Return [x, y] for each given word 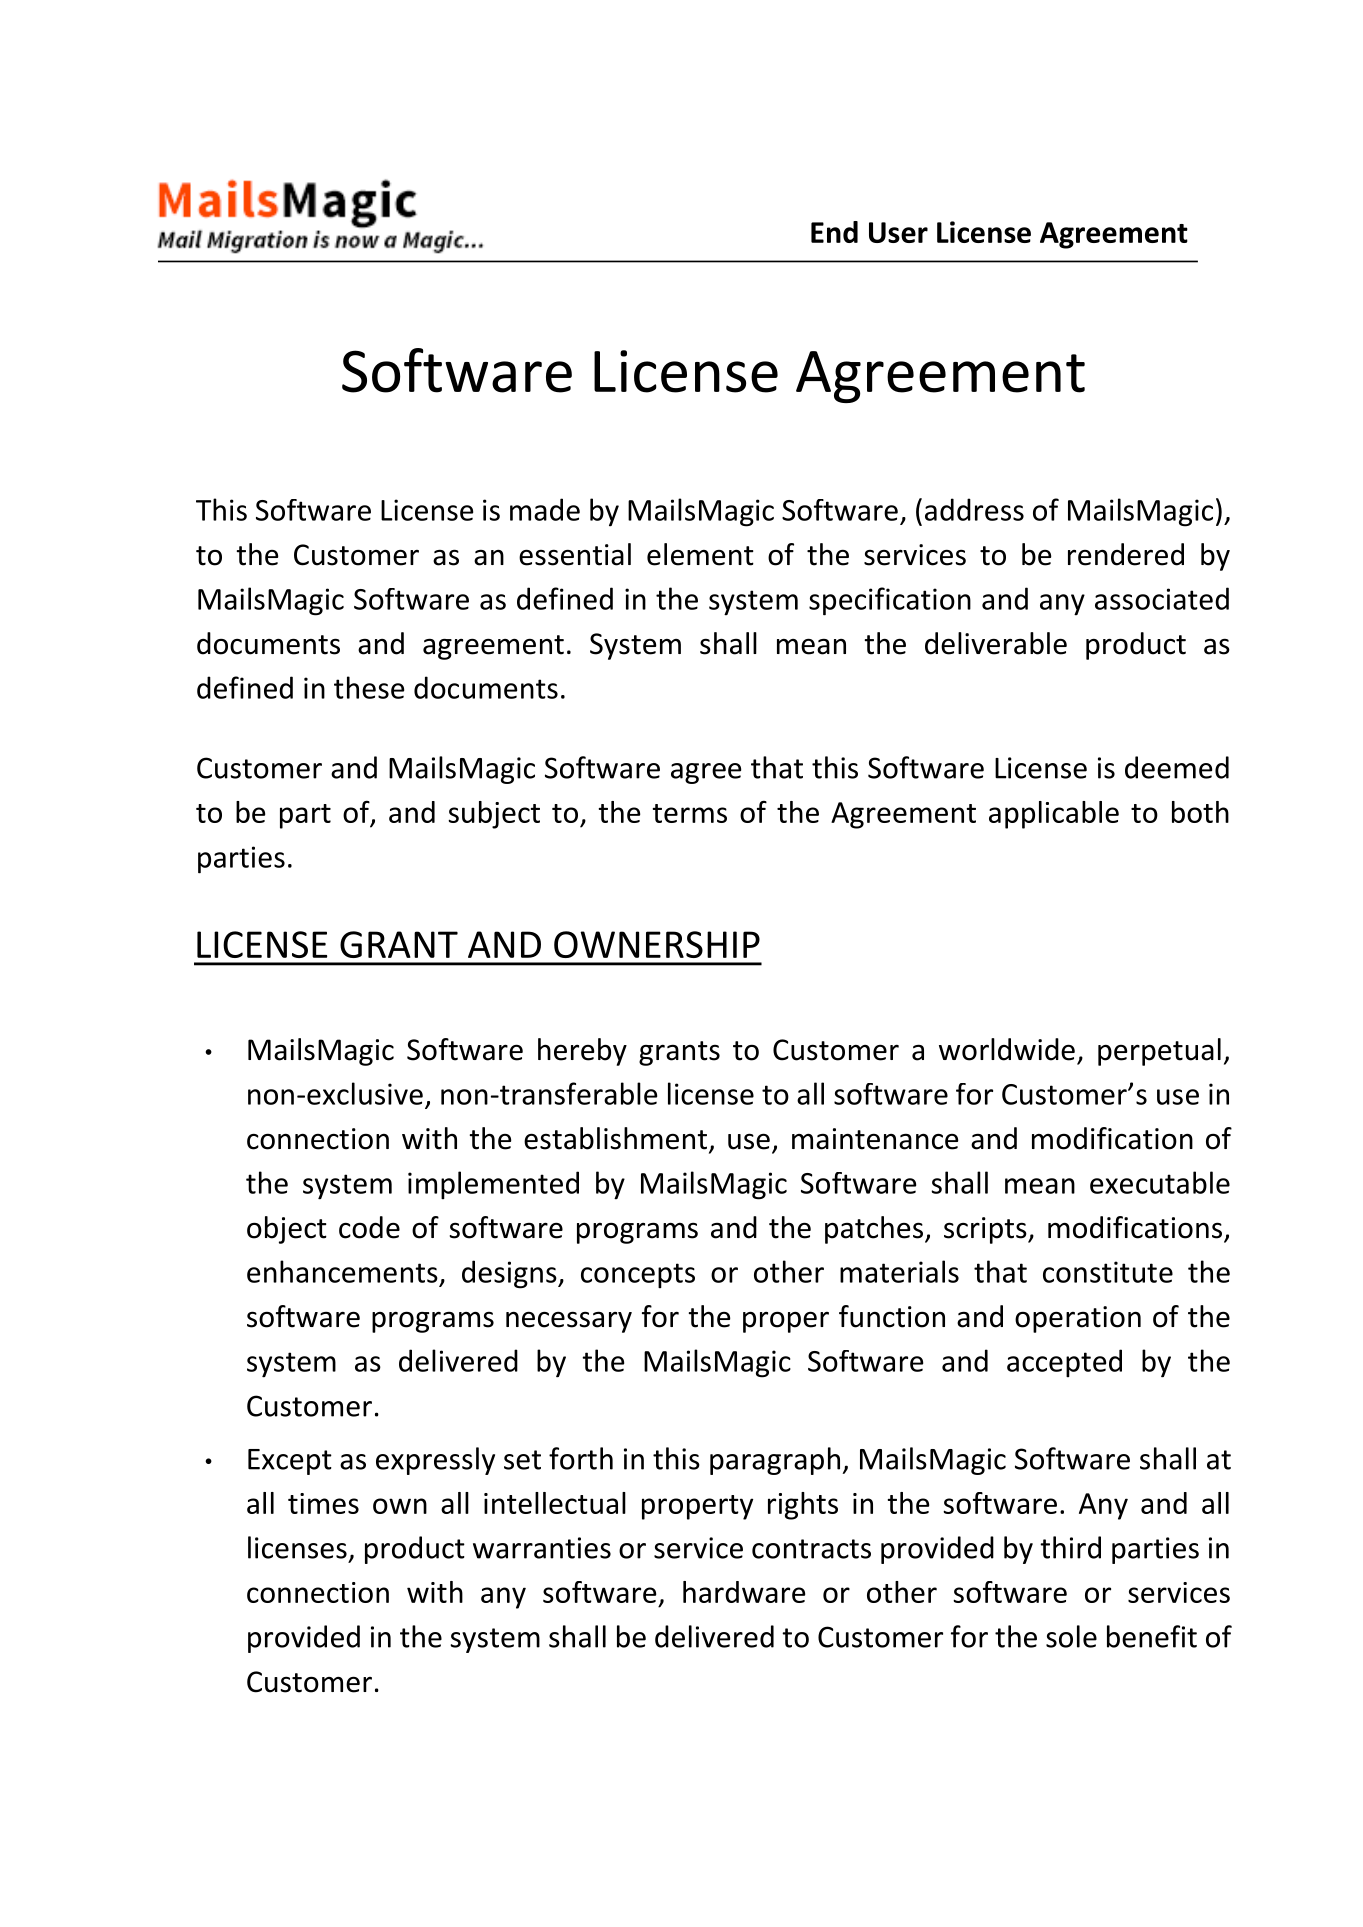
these [369, 687]
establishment [615, 1138]
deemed [1177, 767]
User [898, 232]
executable [1160, 1182]
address [974, 509]
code [369, 1227]
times [323, 1503]
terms [690, 813]
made [545, 509]
